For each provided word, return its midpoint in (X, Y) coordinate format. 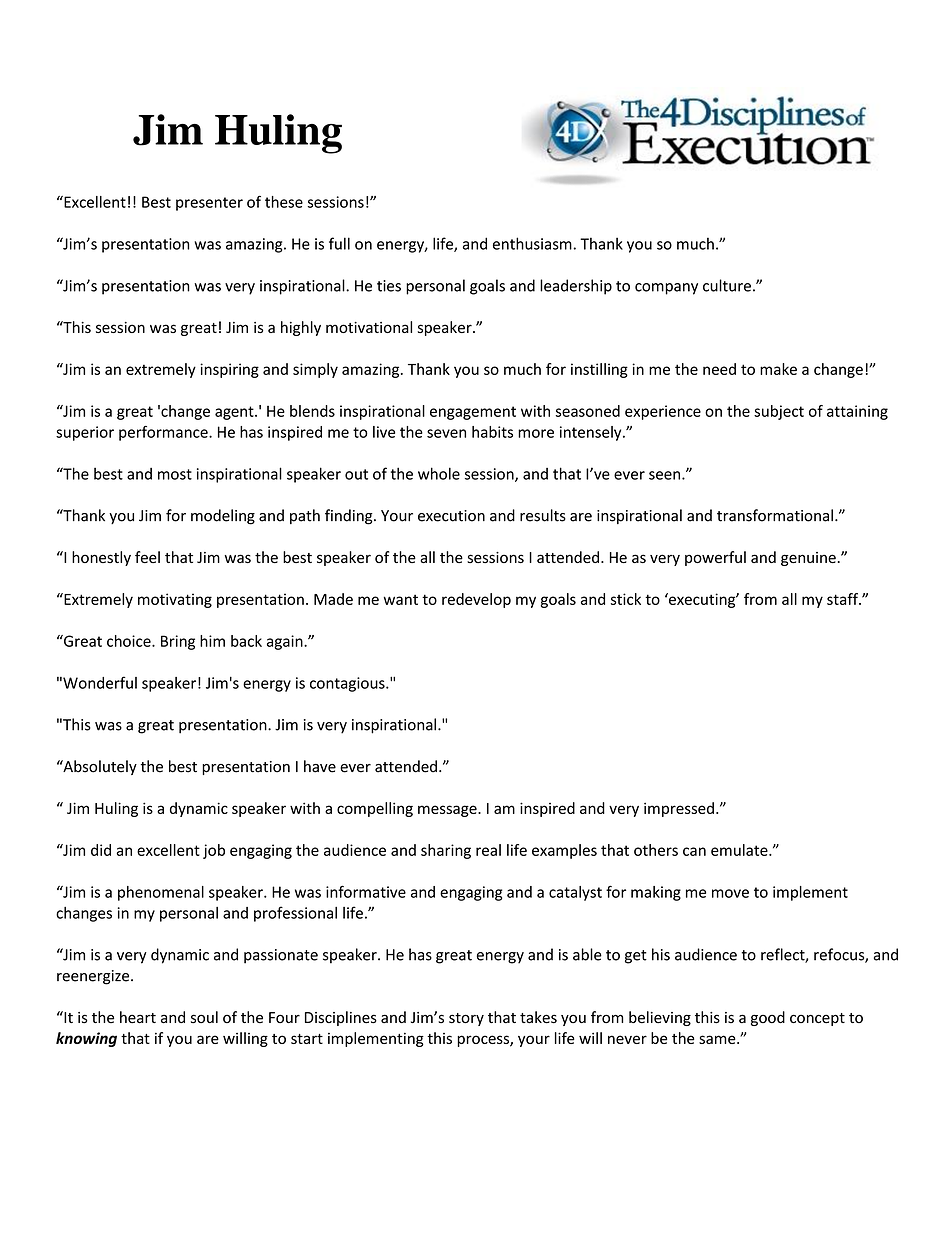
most (175, 474)
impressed (679, 809)
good (768, 1018)
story (466, 1019)
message (448, 811)
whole (439, 473)
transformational (775, 515)
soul (204, 1017)
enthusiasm (532, 243)
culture (727, 285)
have (320, 766)
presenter (209, 204)
